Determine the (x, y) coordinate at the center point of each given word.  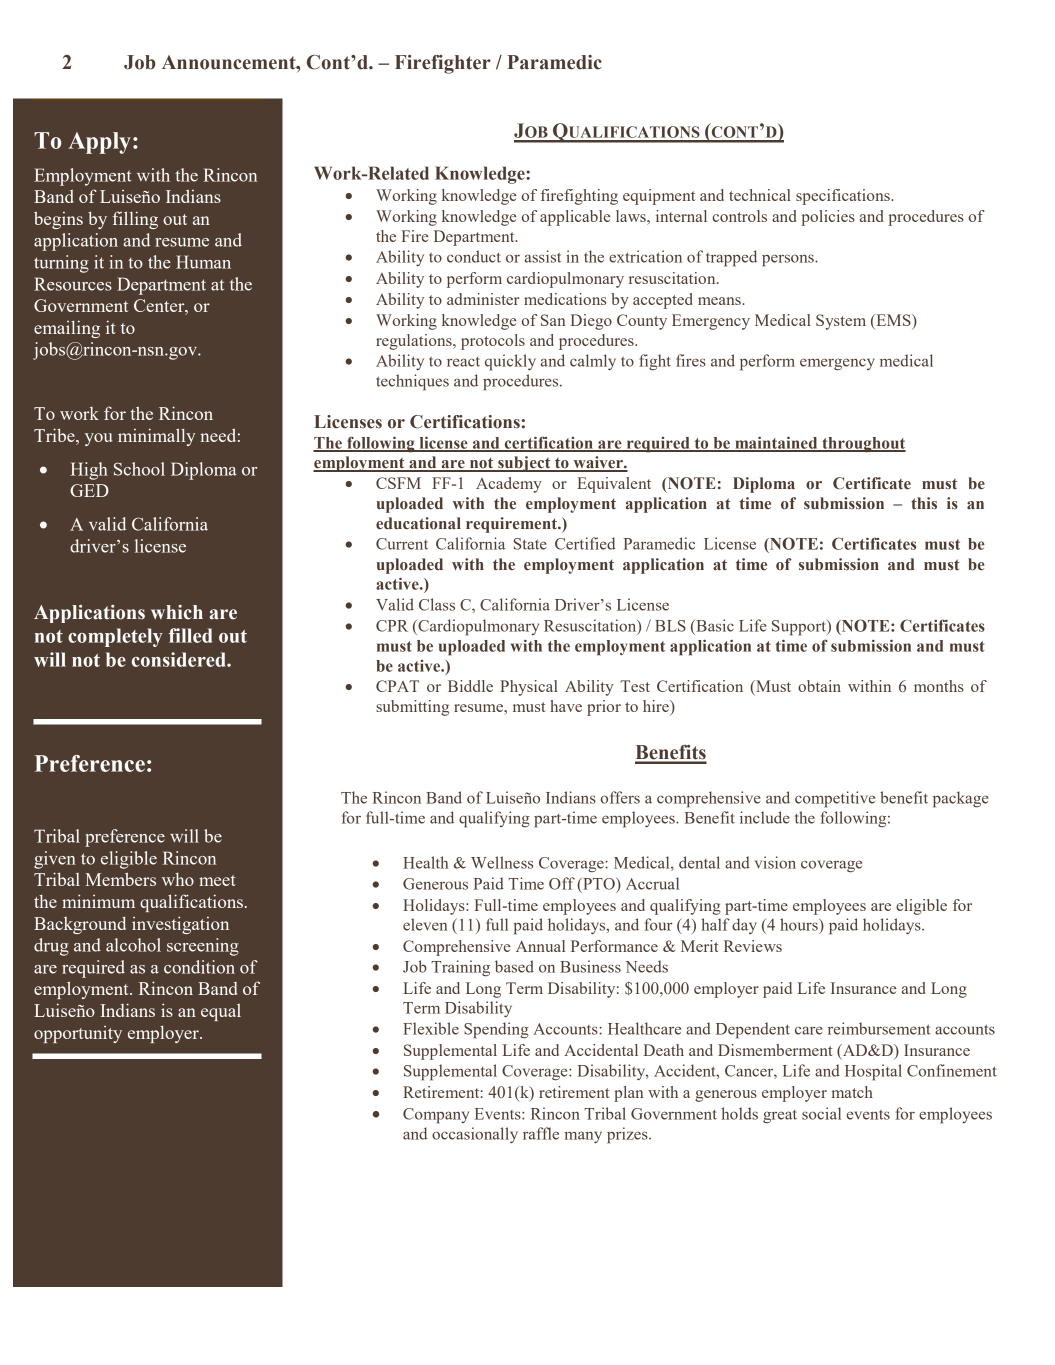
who (178, 879)
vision (775, 862)
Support (800, 628)
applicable (575, 218)
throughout (863, 445)
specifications (844, 197)
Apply (99, 143)
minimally (157, 437)
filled (190, 635)
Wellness (502, 862)
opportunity (78, 1034)
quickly (510, 362)
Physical (529, 688)
